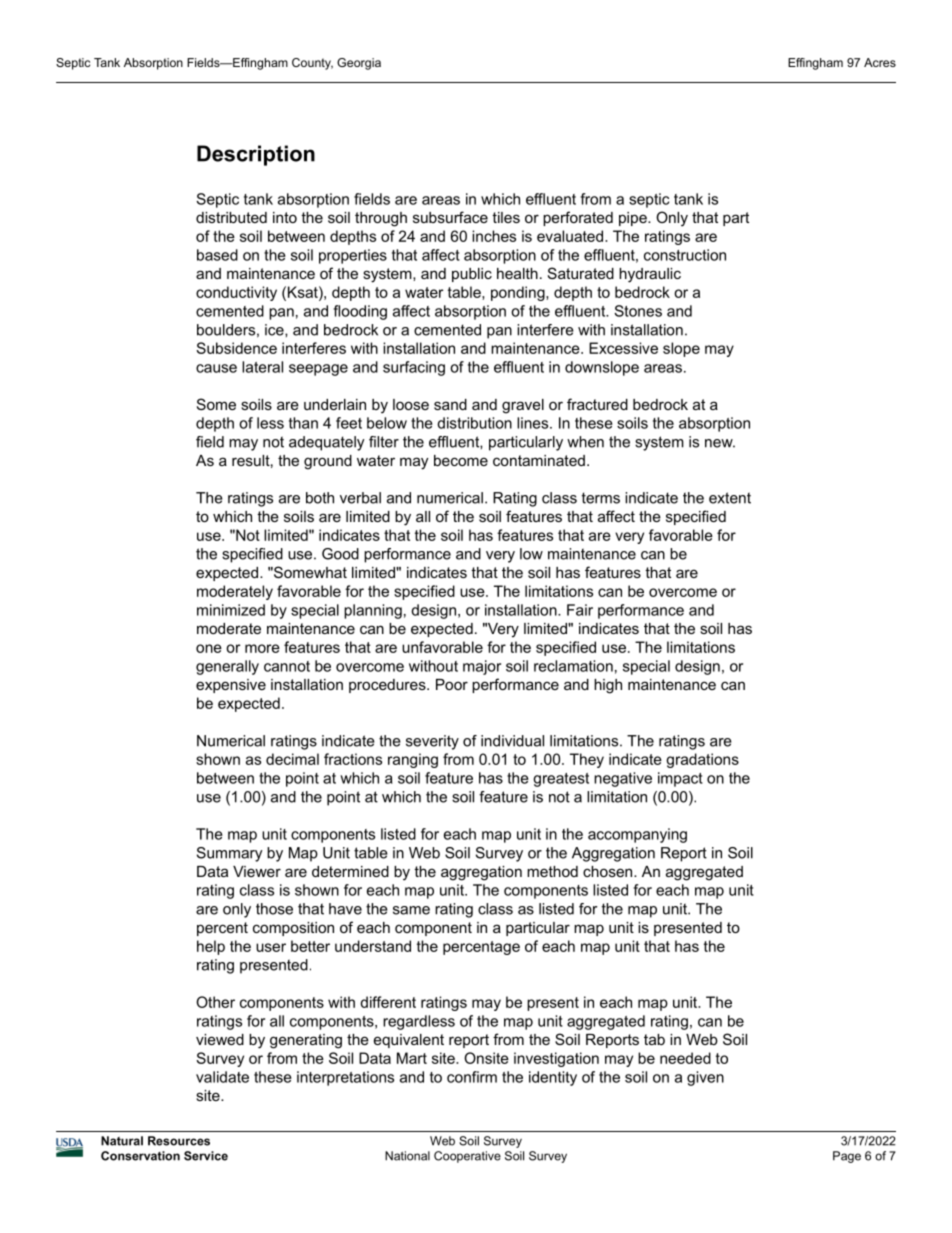 The width and height of the screenshot is (952, 1233). I want to click on Acres, so click(880, 62).
